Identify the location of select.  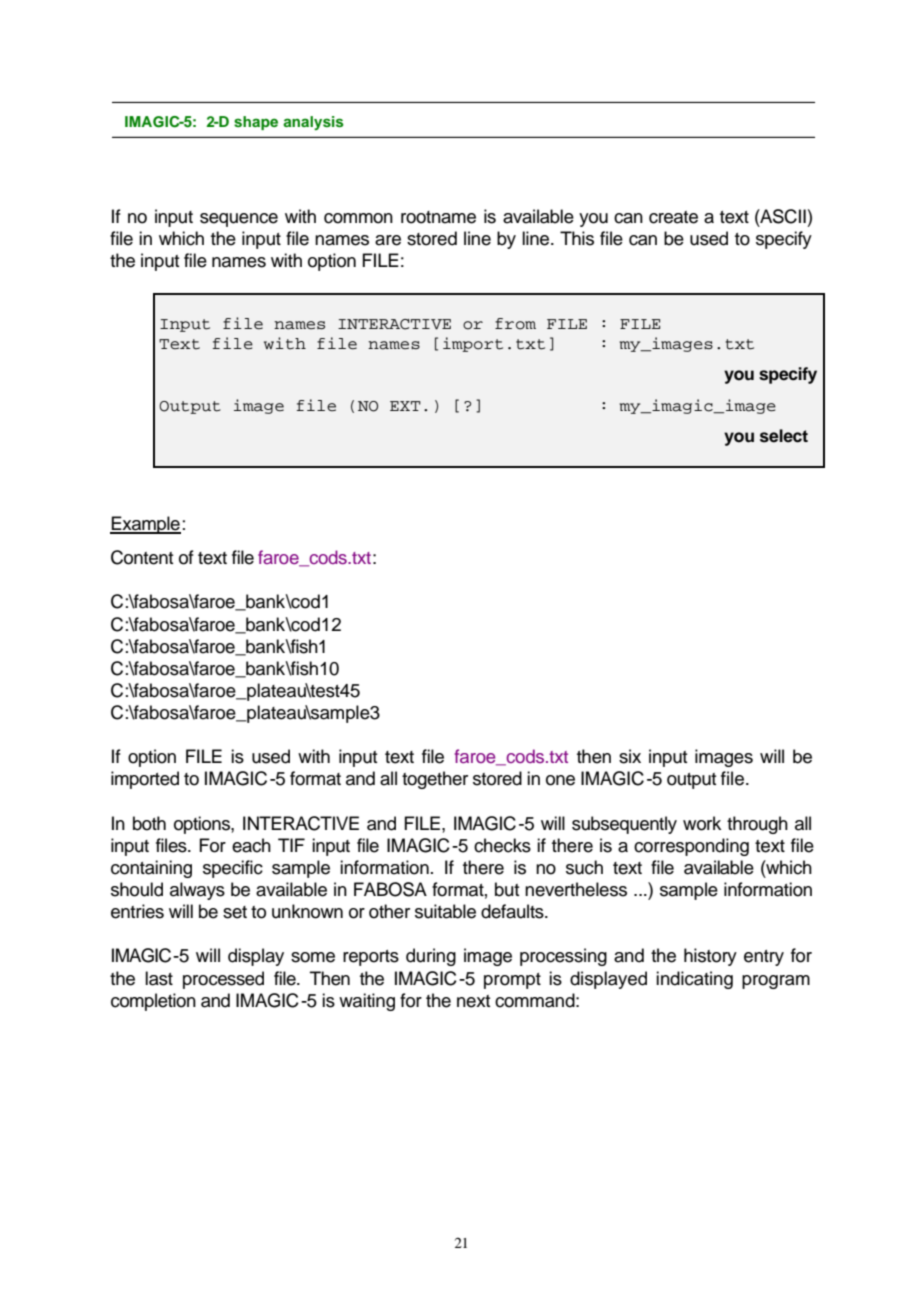
(784, 436).
